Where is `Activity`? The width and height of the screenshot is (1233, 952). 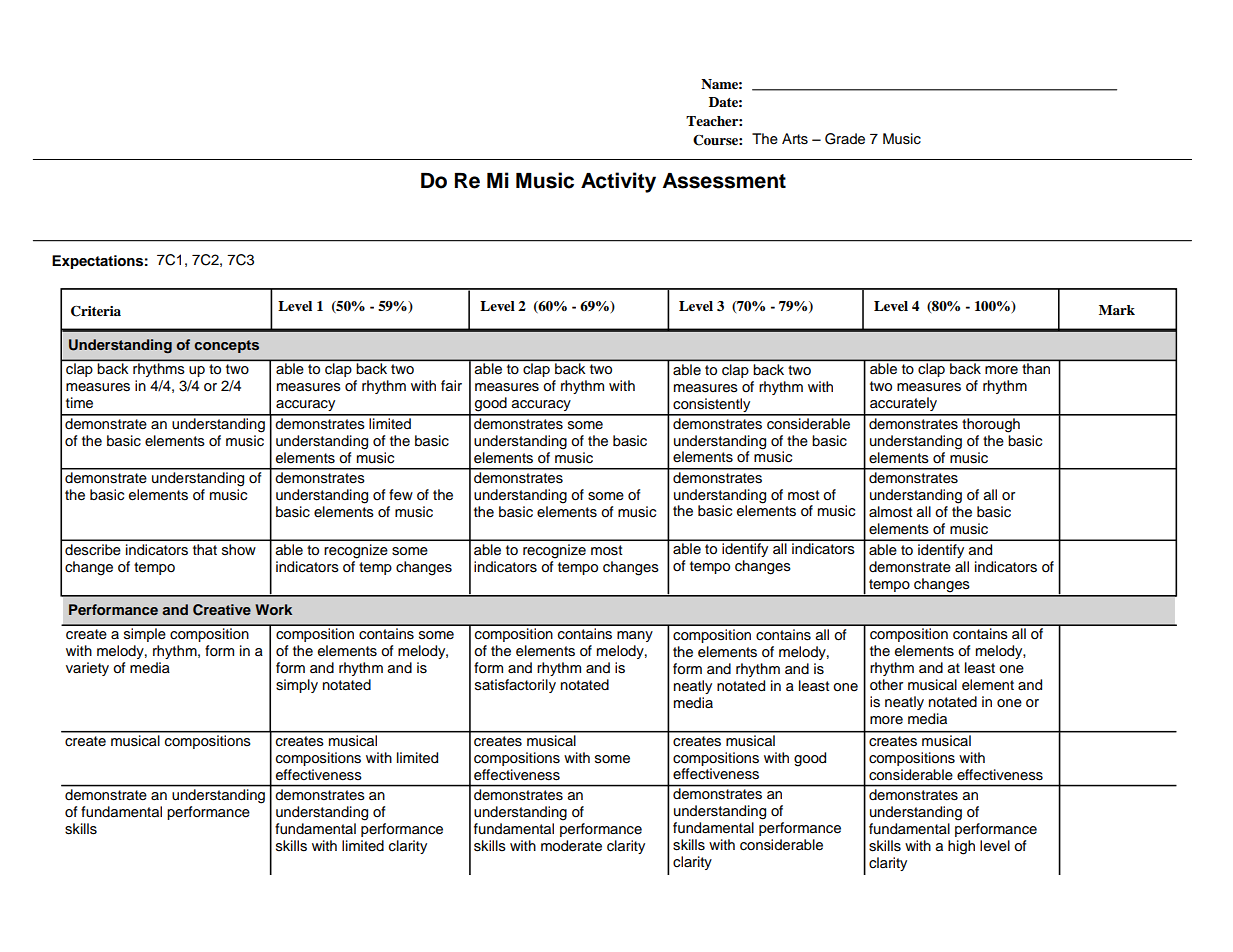 Activity is located at coordinates (618, 182).
